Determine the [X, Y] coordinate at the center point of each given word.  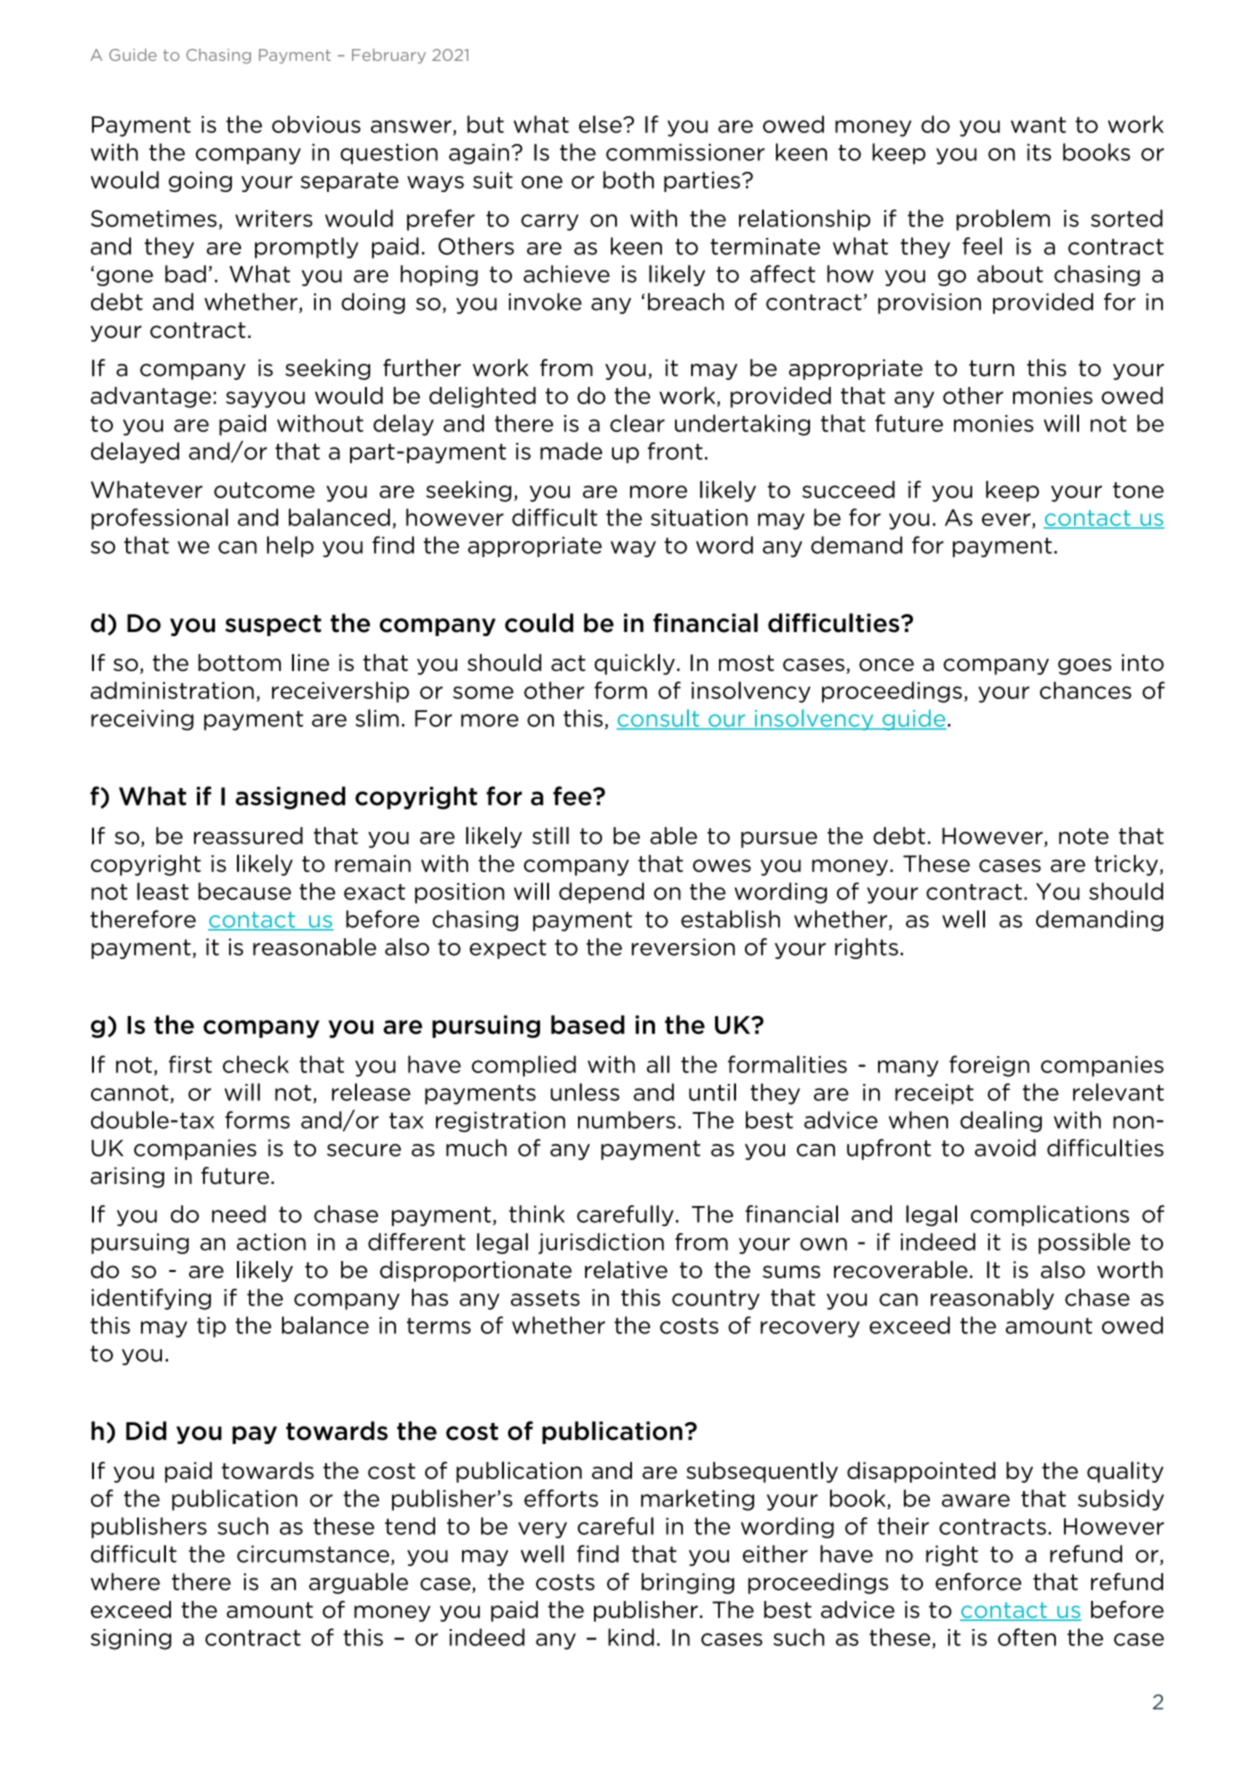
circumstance [314, 1555]
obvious [316, 124]
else [601, 124]
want [1038, 125]
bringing [687, 1583]
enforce [978, 1582]
